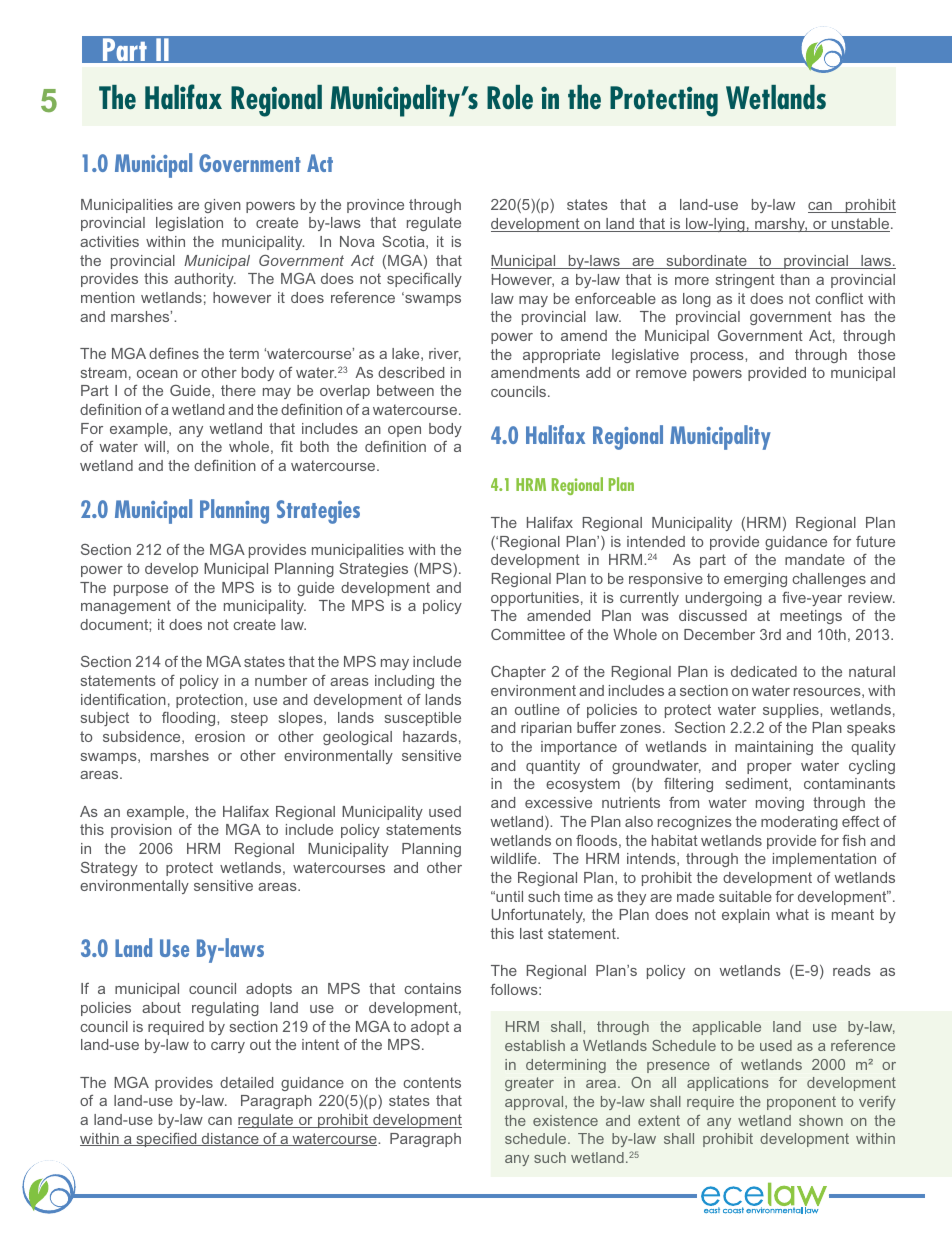  I want to click on given, so click(222, 206).
